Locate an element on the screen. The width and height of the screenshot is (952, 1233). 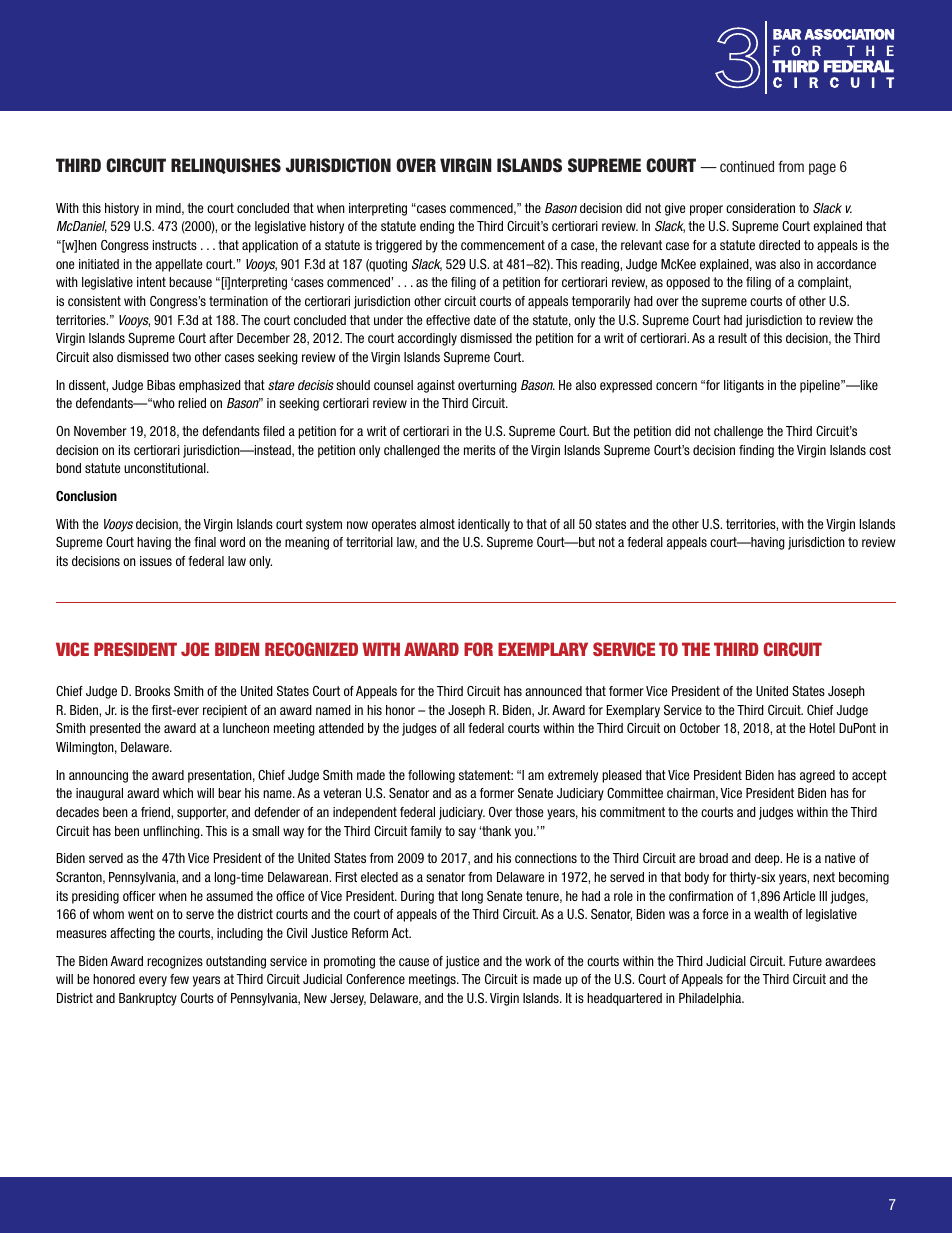
work is located at coordinates (538, 961).
